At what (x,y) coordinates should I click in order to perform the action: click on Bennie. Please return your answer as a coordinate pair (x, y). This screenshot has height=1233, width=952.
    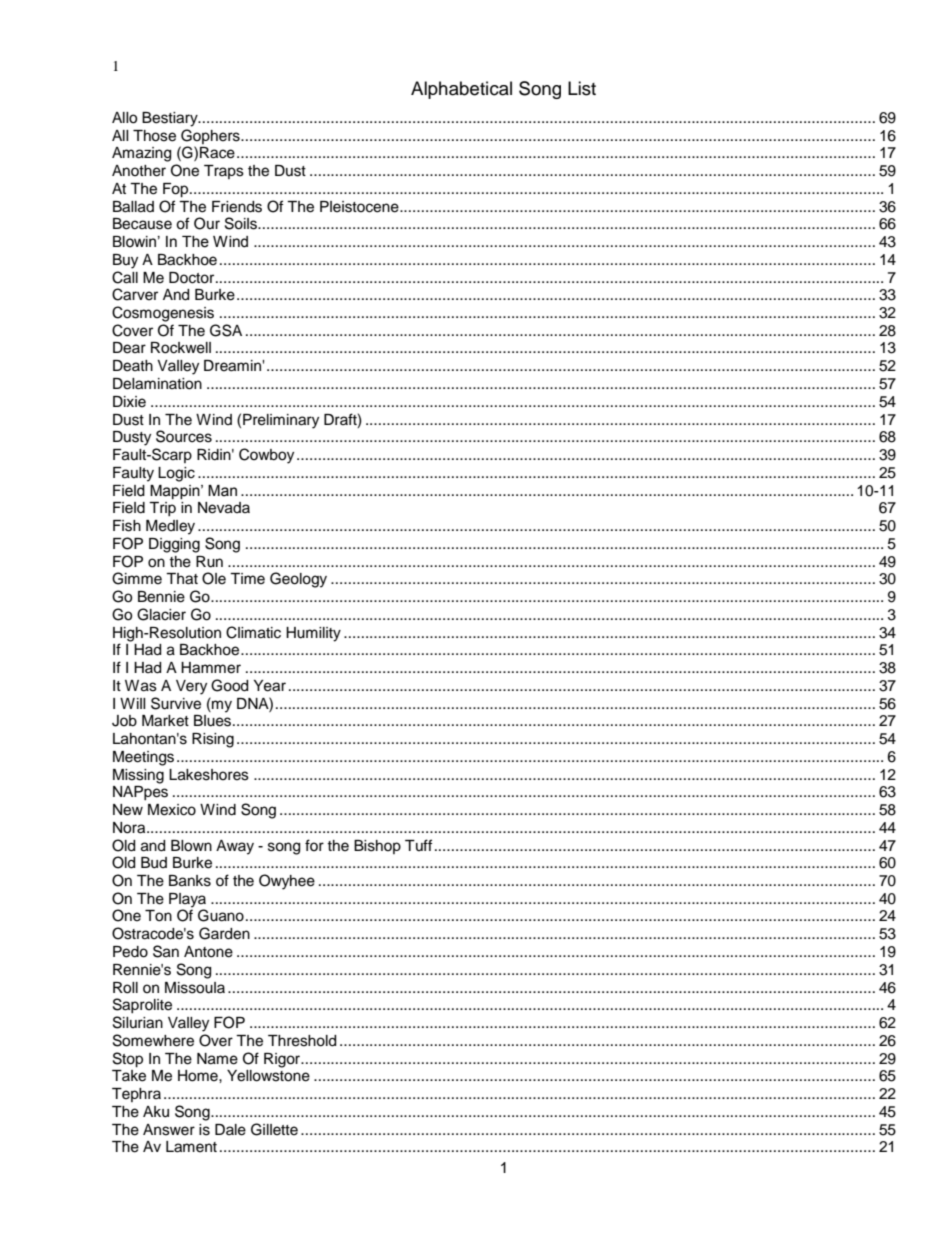
    Looking at the image, I should click on (161, 597).
